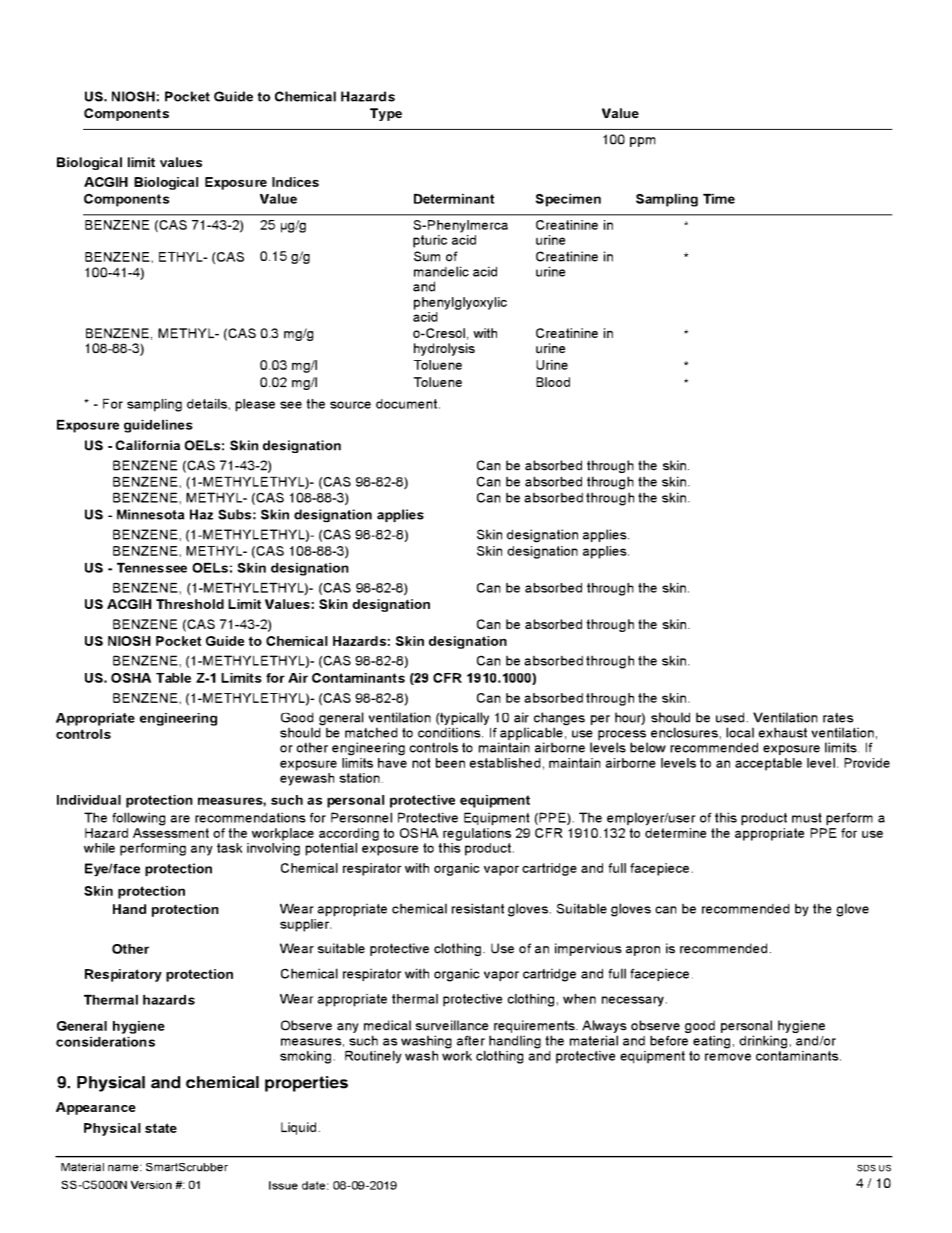  What do you see at coordinates (454, 199) in the screenshot?
I see `Determinant` at bounding box center [454, 199].
